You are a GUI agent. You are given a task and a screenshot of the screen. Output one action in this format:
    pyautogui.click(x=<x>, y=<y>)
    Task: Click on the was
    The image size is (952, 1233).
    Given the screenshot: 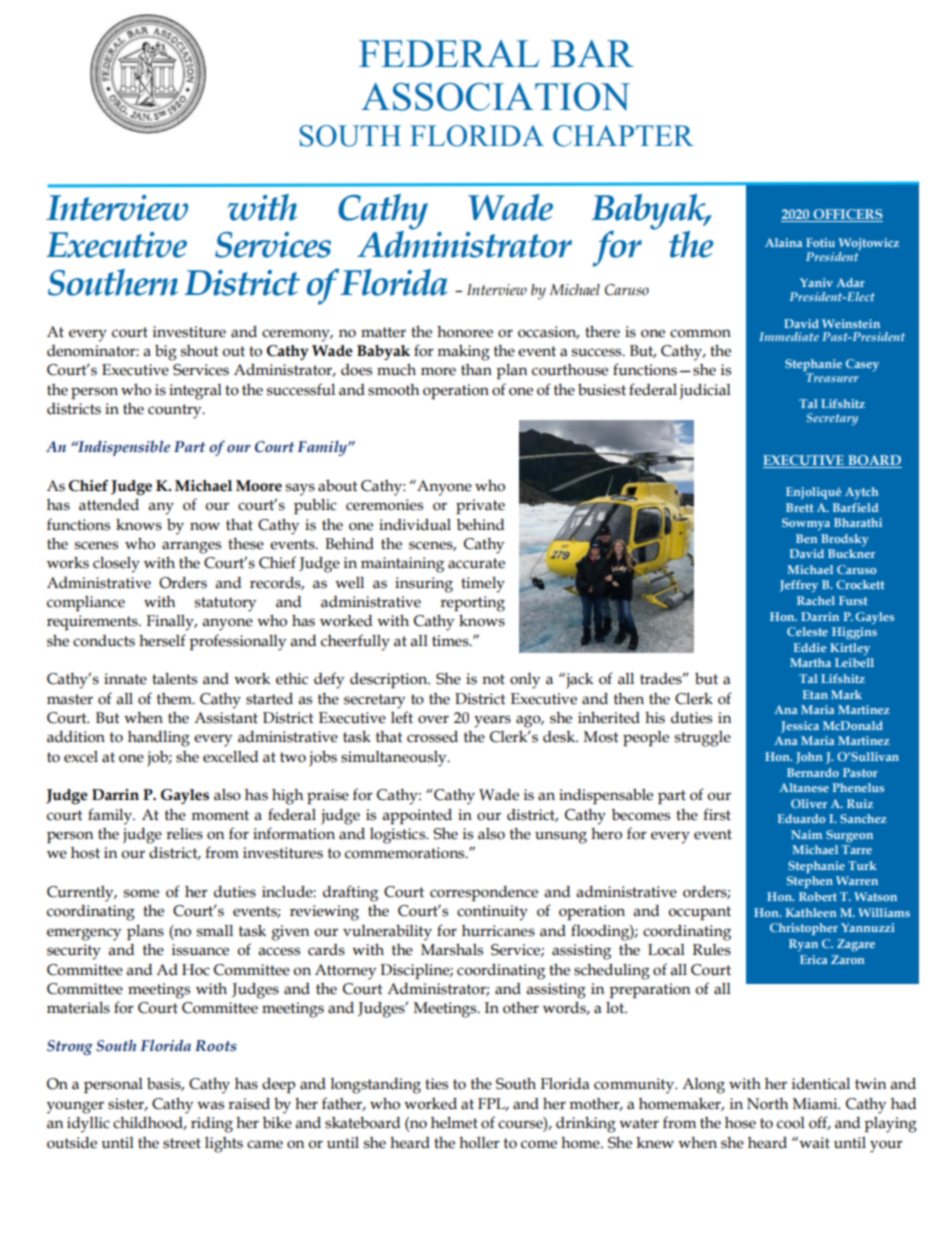 What is the action you would take?
    pyautogui.click(x=210, y=1105)
